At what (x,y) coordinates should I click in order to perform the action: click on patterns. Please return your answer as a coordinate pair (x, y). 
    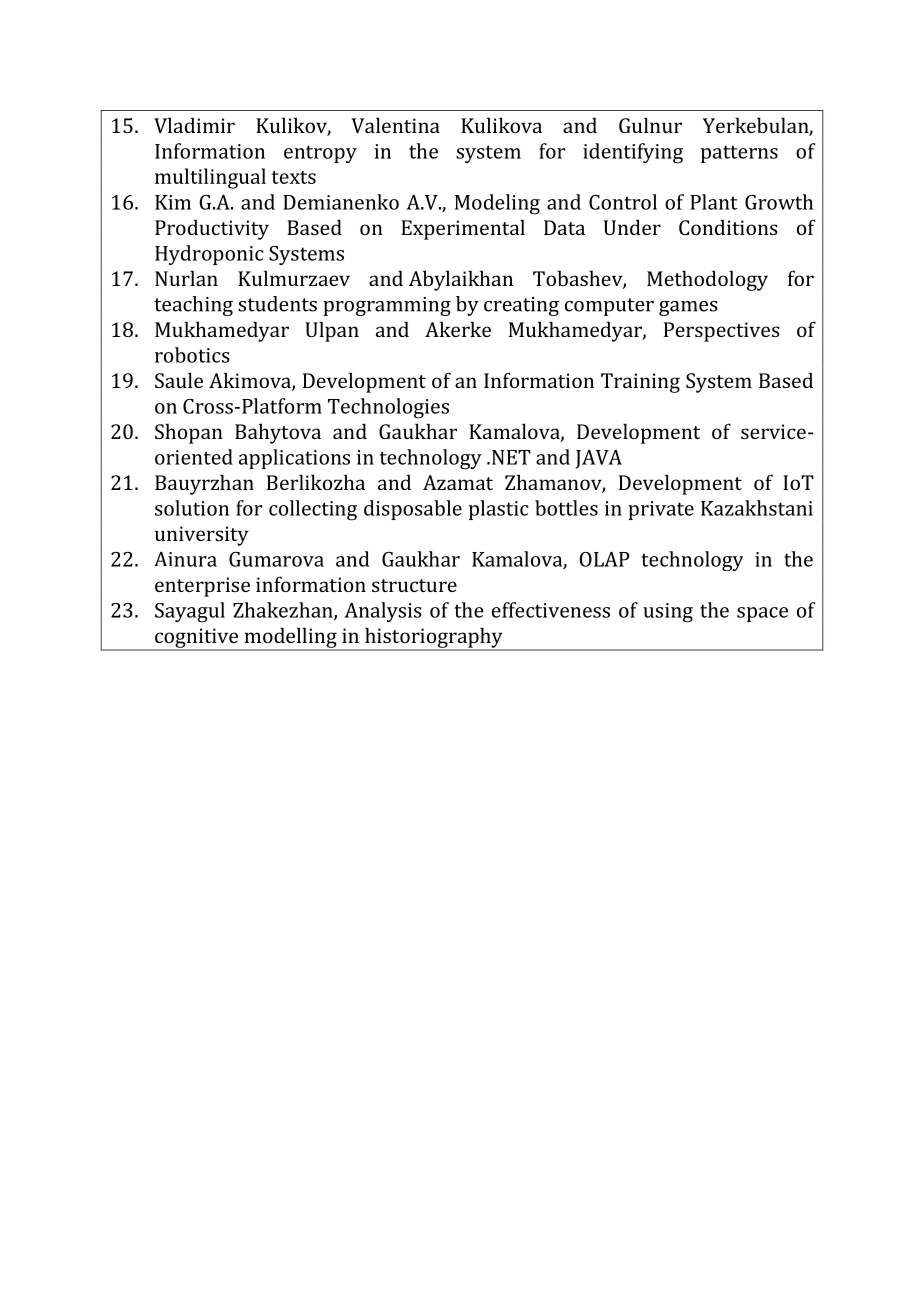
    Looking at the image, I should click on (739, 154).
